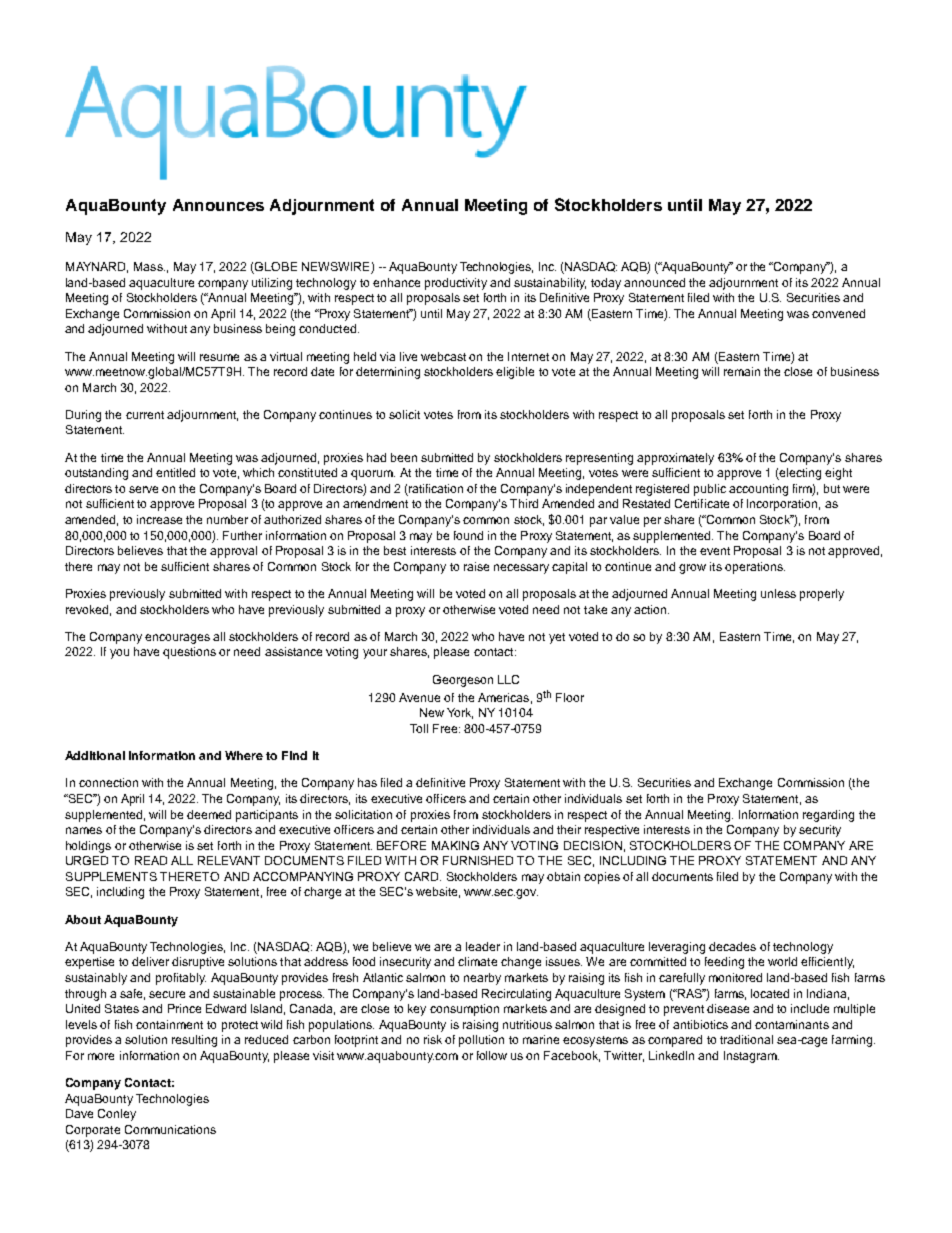  I want to click on announced, so click(654, 282).
